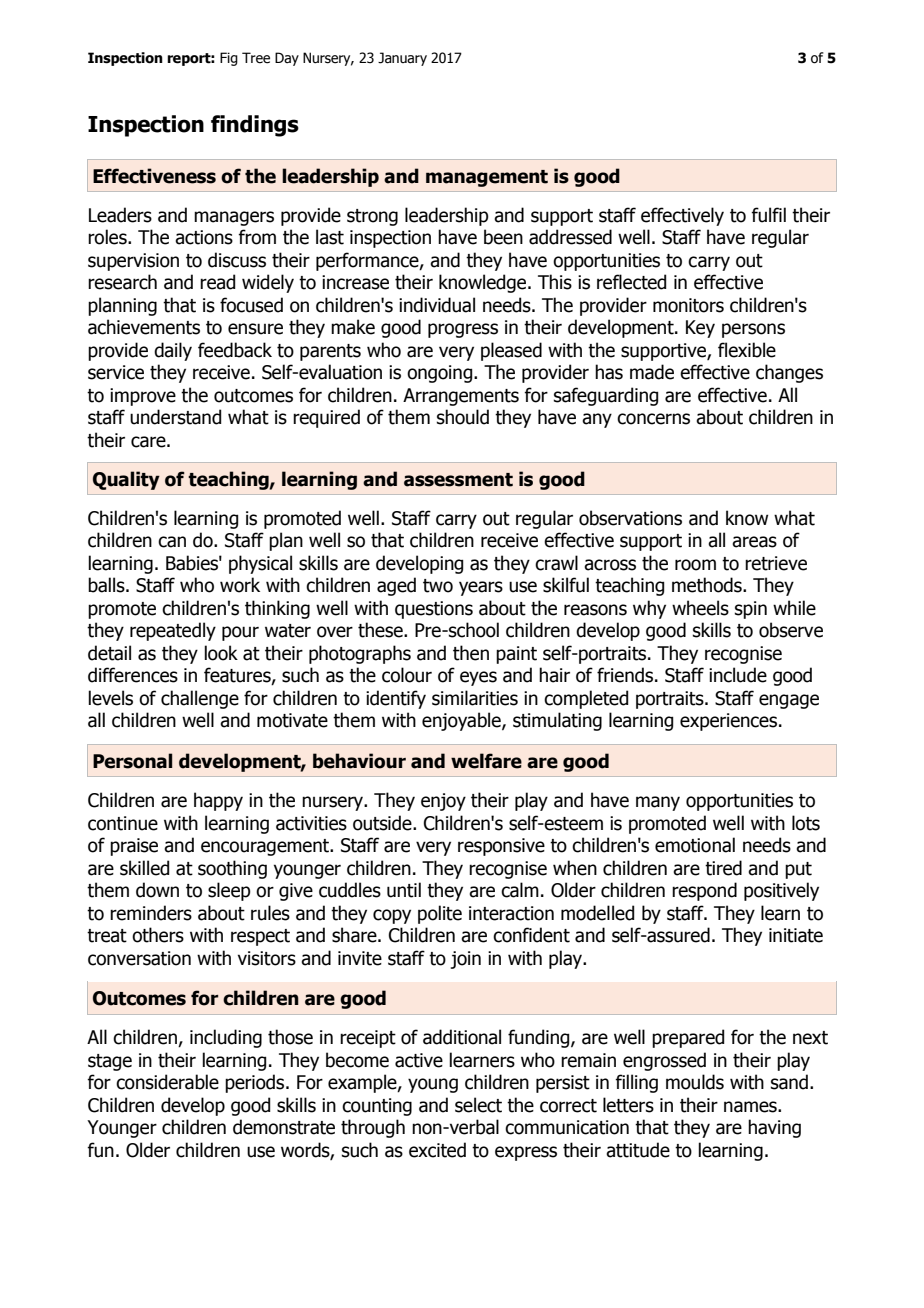 The height and width of the image is (1308, 924). I want to click on repeatedly, so click(173, 631).
